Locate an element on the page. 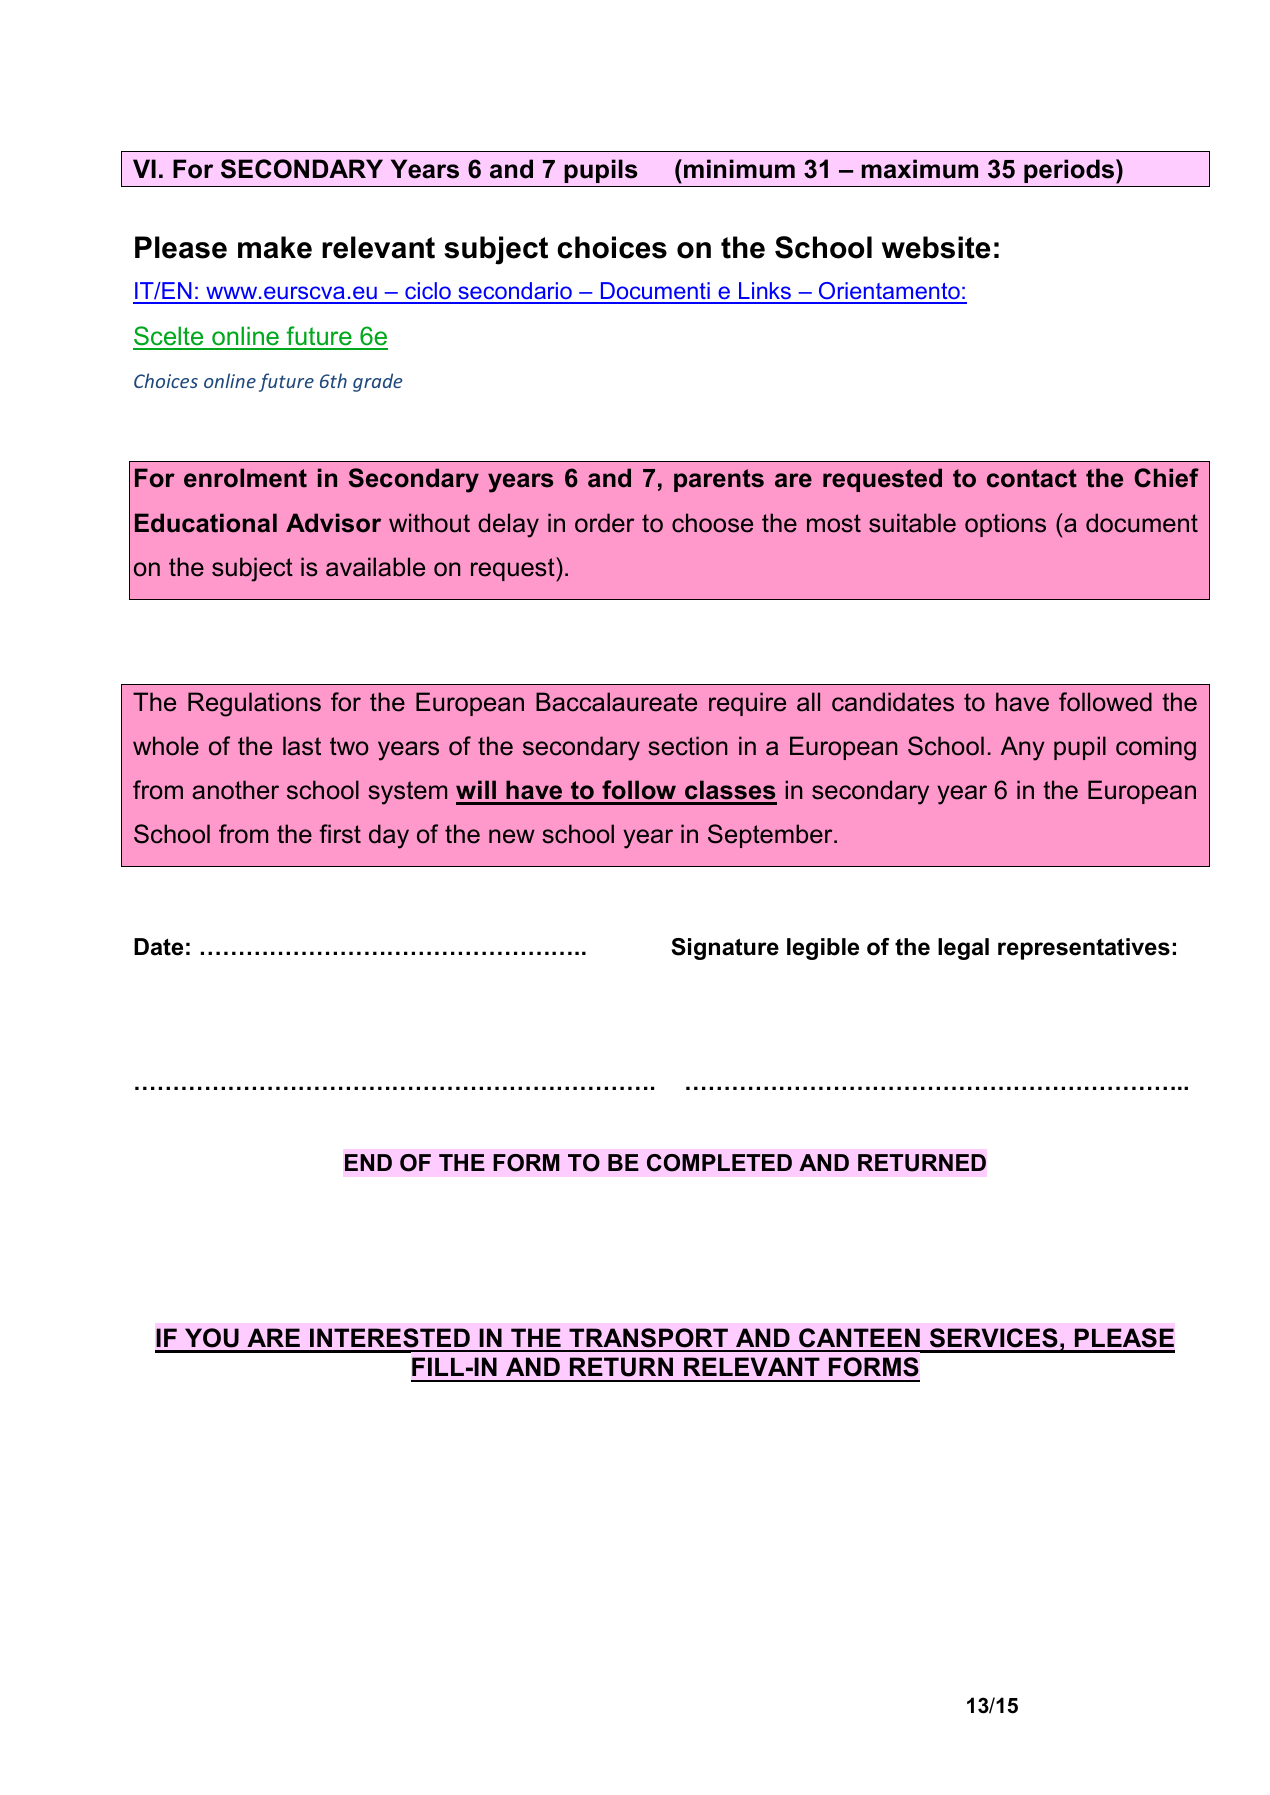 This document has width=1270, height=1795. Baccalaureate is located at coordinates (616, 702).
